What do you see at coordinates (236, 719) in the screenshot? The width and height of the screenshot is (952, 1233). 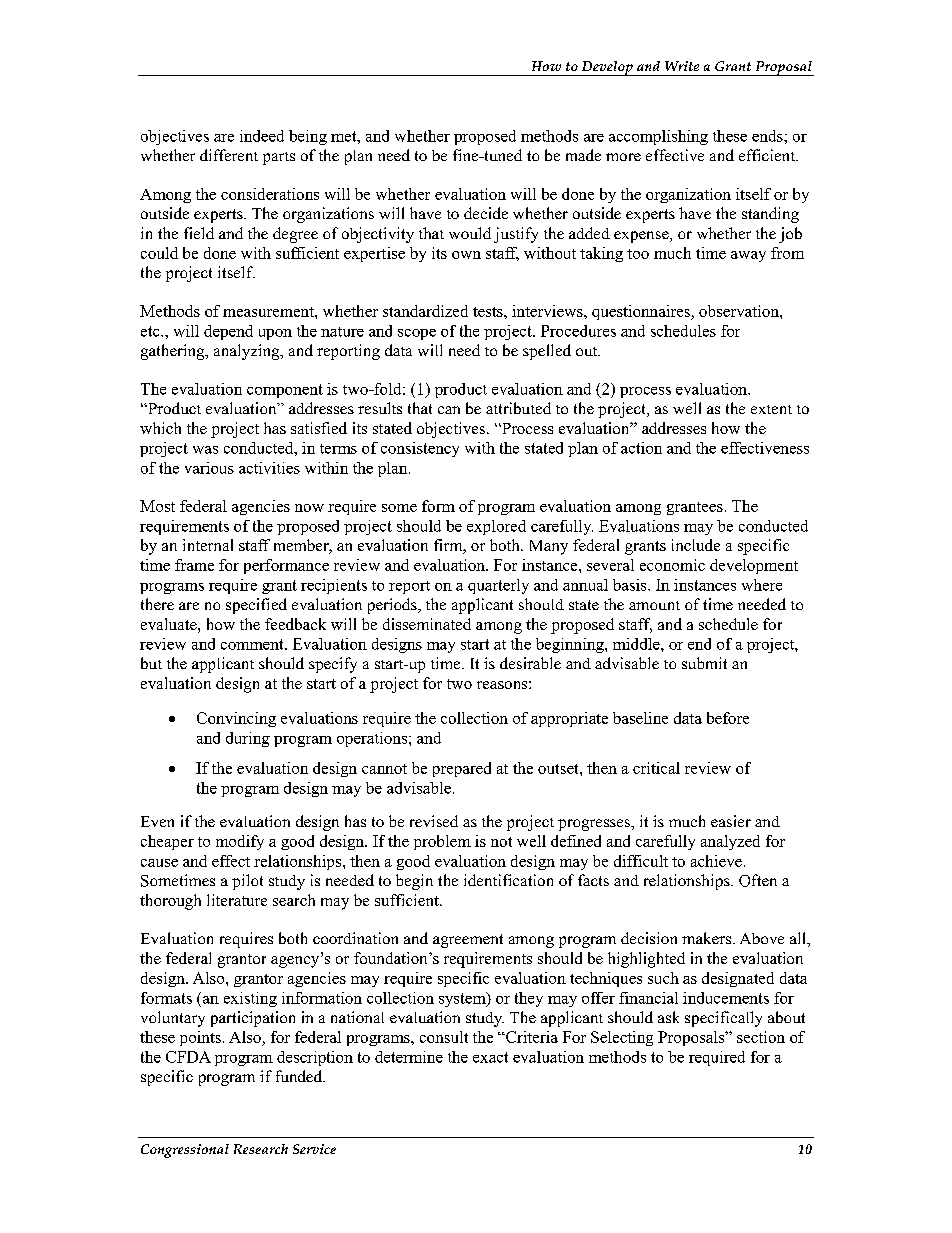 I see `Convincing` at bounding box center [236, 719].
